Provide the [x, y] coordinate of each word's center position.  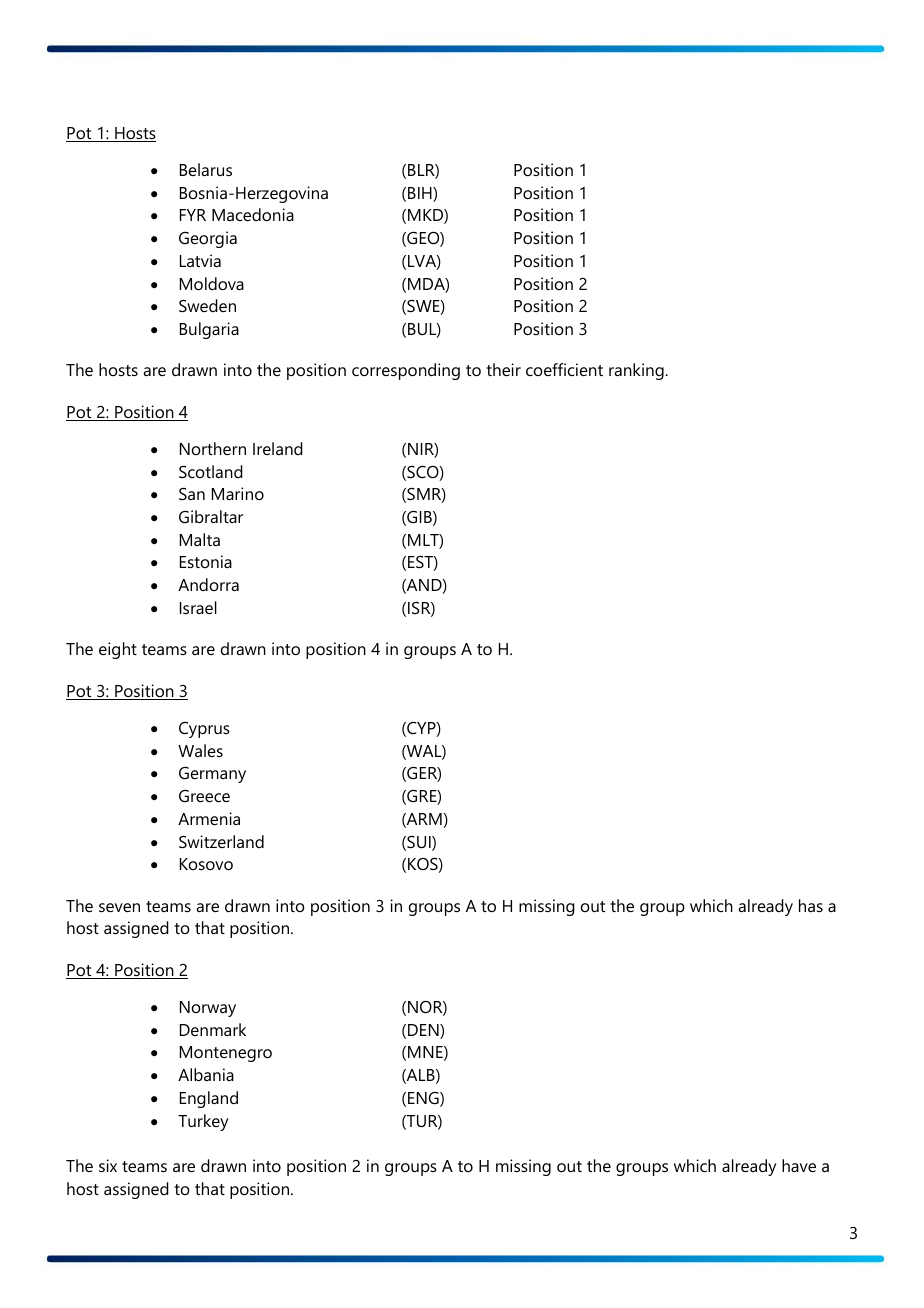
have [799, 1165]
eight [118, 650]
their [503, 369]
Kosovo [206, 864]
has [811, 905]
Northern [213, 448]
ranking [637, 371]
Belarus [206, 169]
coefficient [564, 369]
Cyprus [204, 730]
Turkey [203, 1122]
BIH [421, 194]
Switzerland [221, 841]
